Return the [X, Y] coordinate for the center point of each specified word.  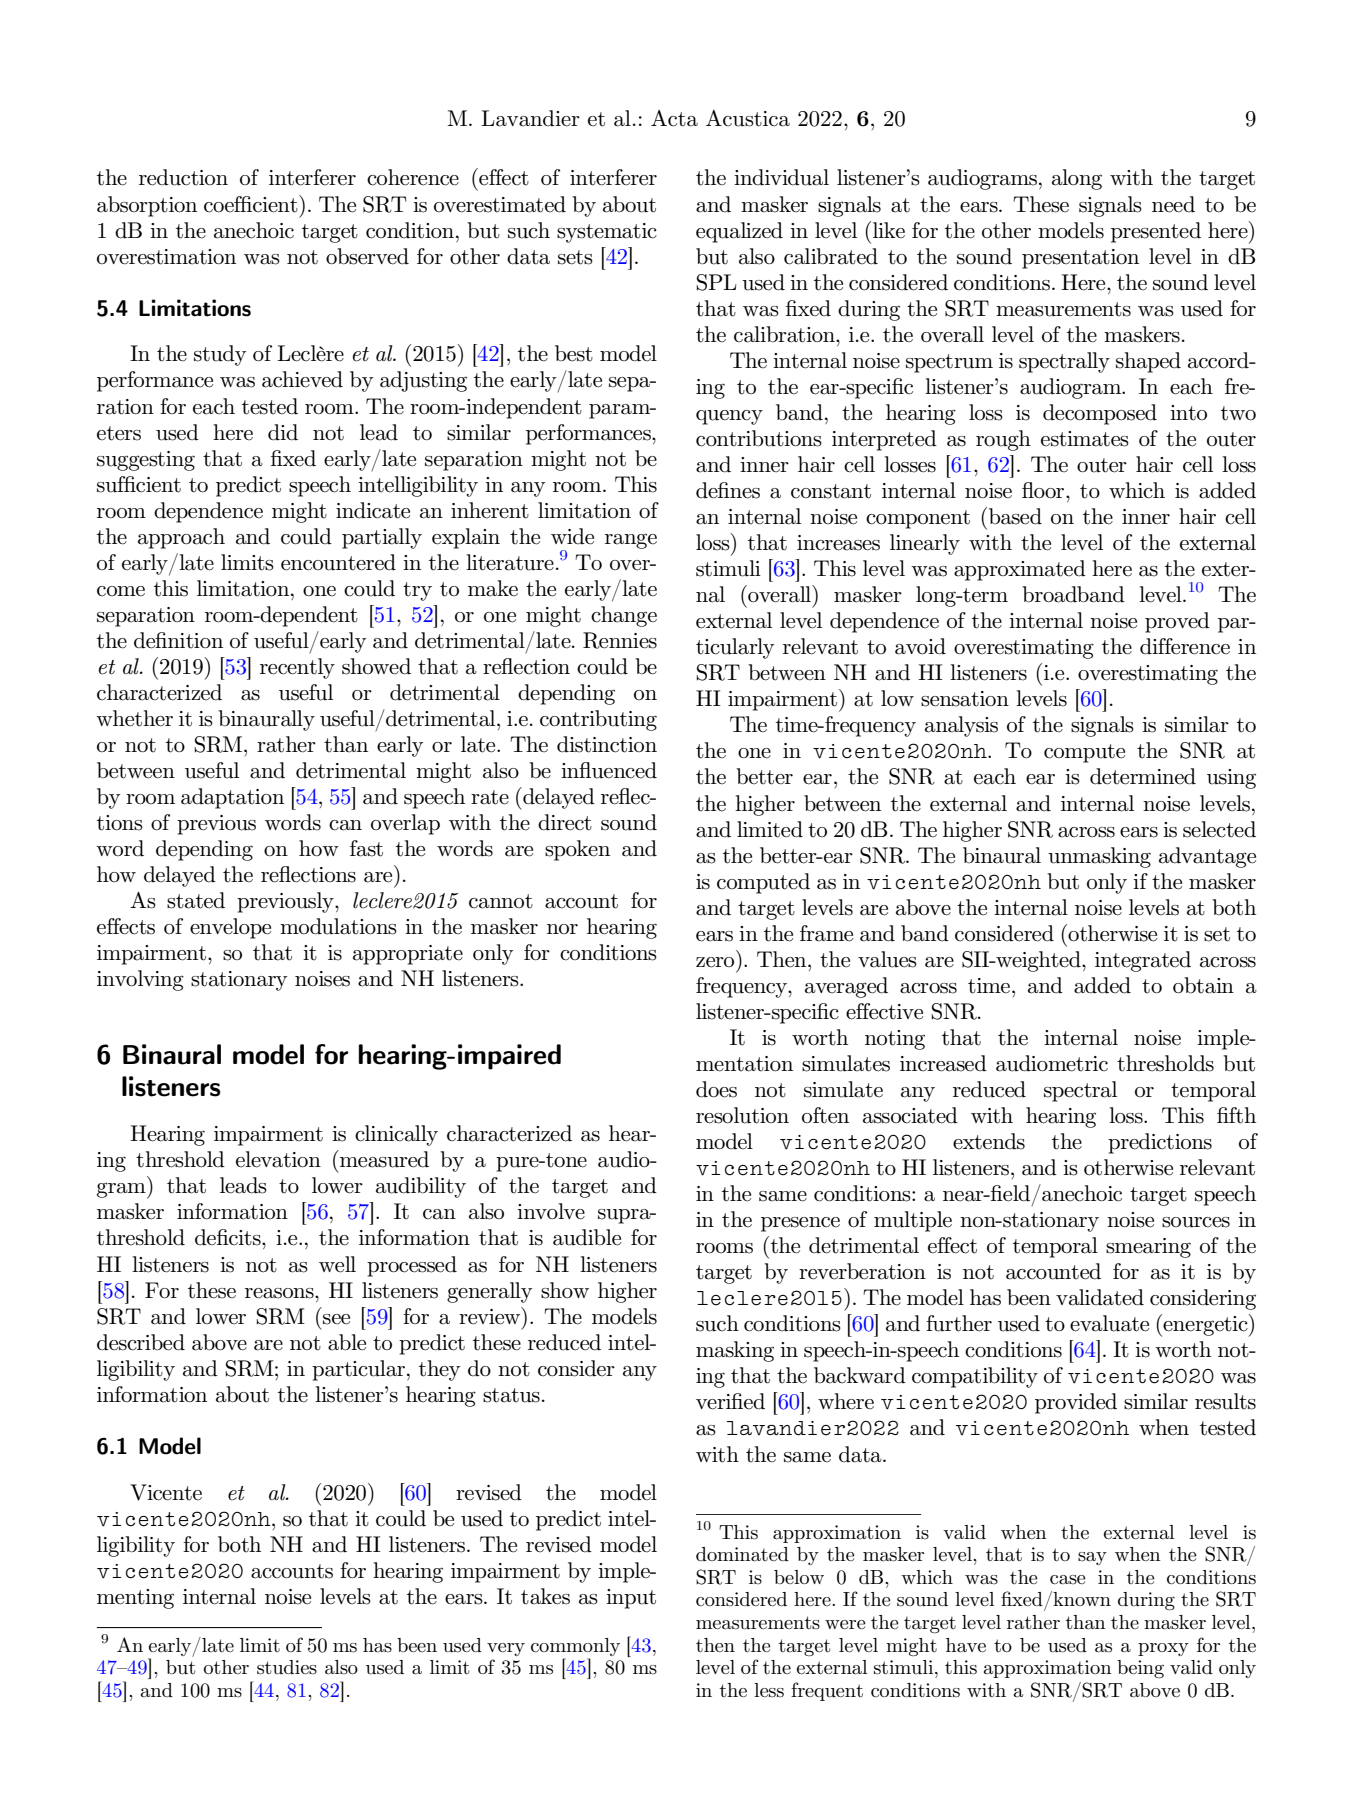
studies [287, 1667]
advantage [1207, 857]
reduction [183, 177]
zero [715, 962]
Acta [674, 118]
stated [196, 900]
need [1173, 204]
